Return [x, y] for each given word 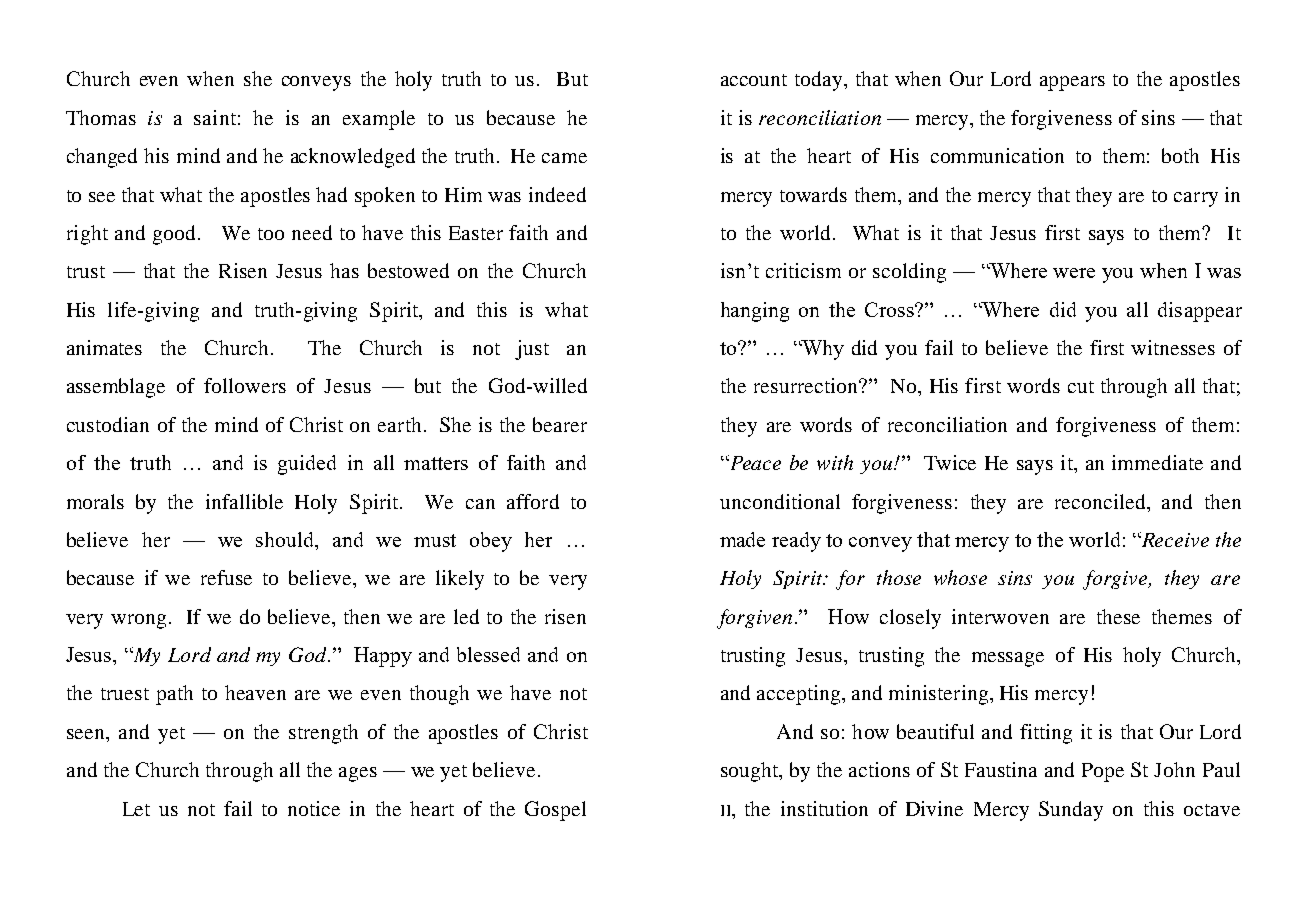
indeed [557, 194]
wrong [138, 621]
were [1074, 273]
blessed [488, 654]
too [271, 234]
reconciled [1101, 501]
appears [1072, 83]
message [1008, 659]
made [742, 539]
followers [245, 385]
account [754, 80]
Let [136, 809]
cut [1081, 387]
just [532, 350]
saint [215, 117]
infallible [244, 501]
